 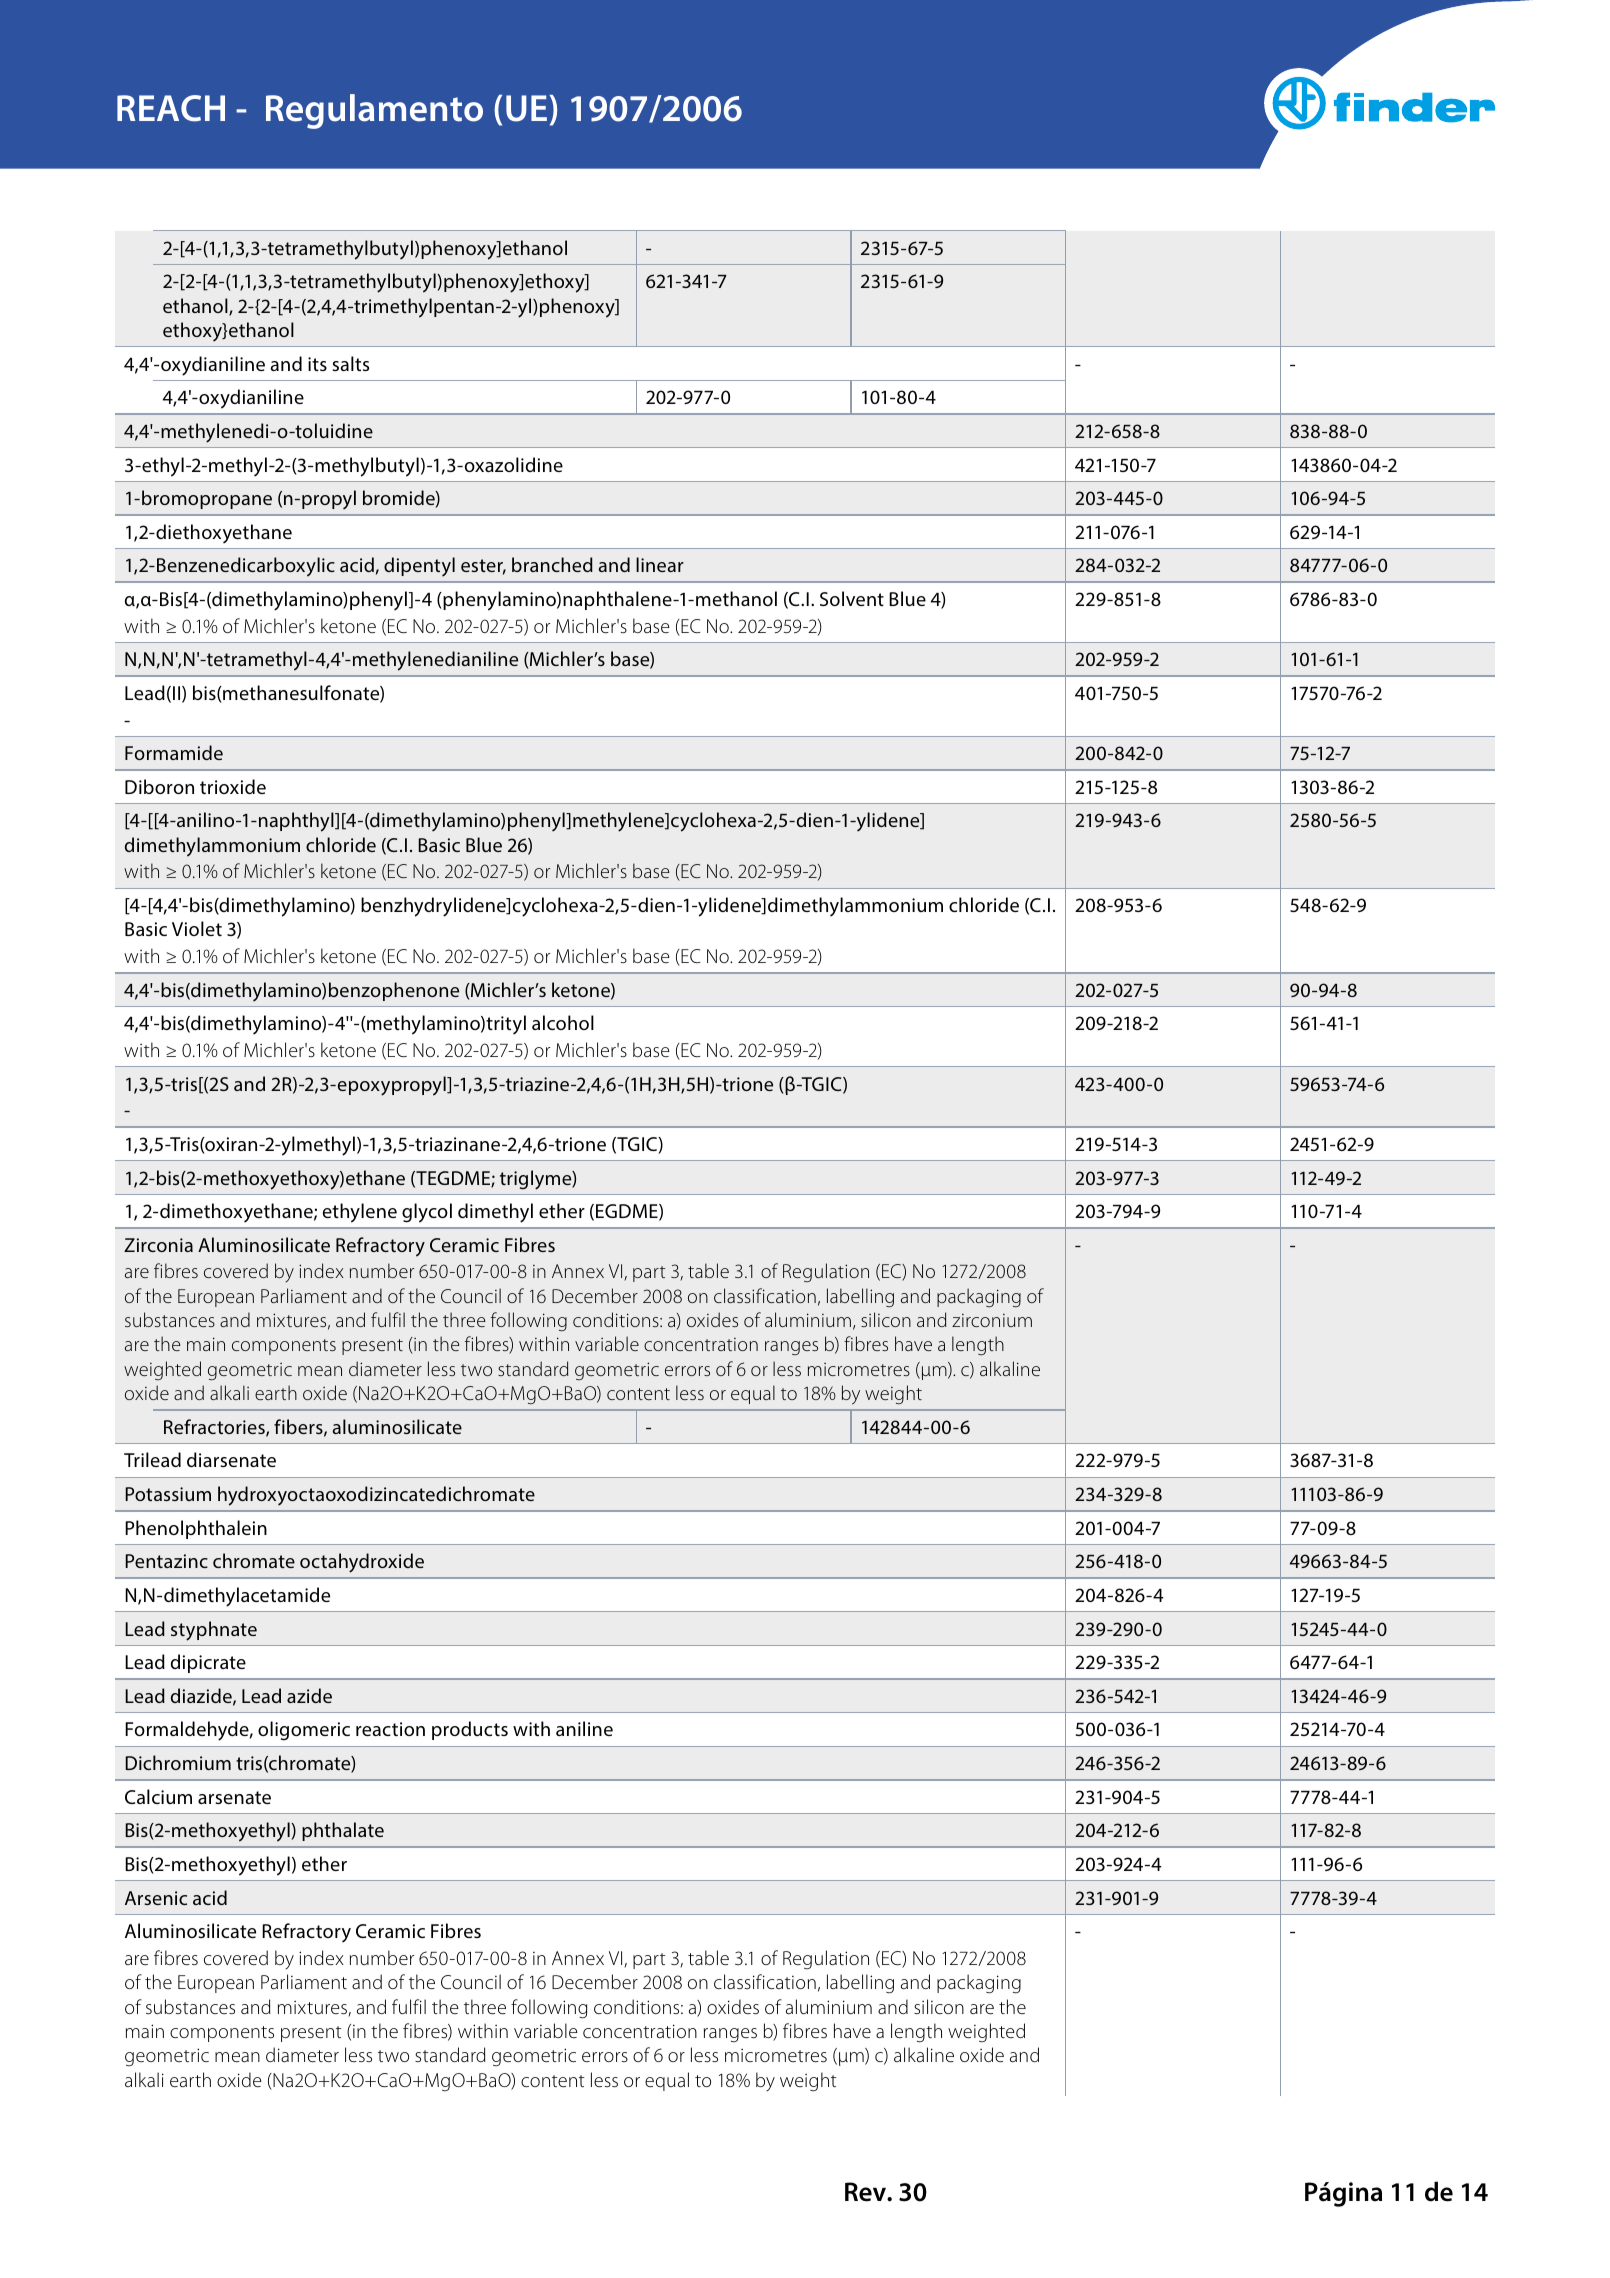 What do you see at coordinates (992, 1320) in the screenshot?
I see `zirconium` at bounding box center [992, 1320].
